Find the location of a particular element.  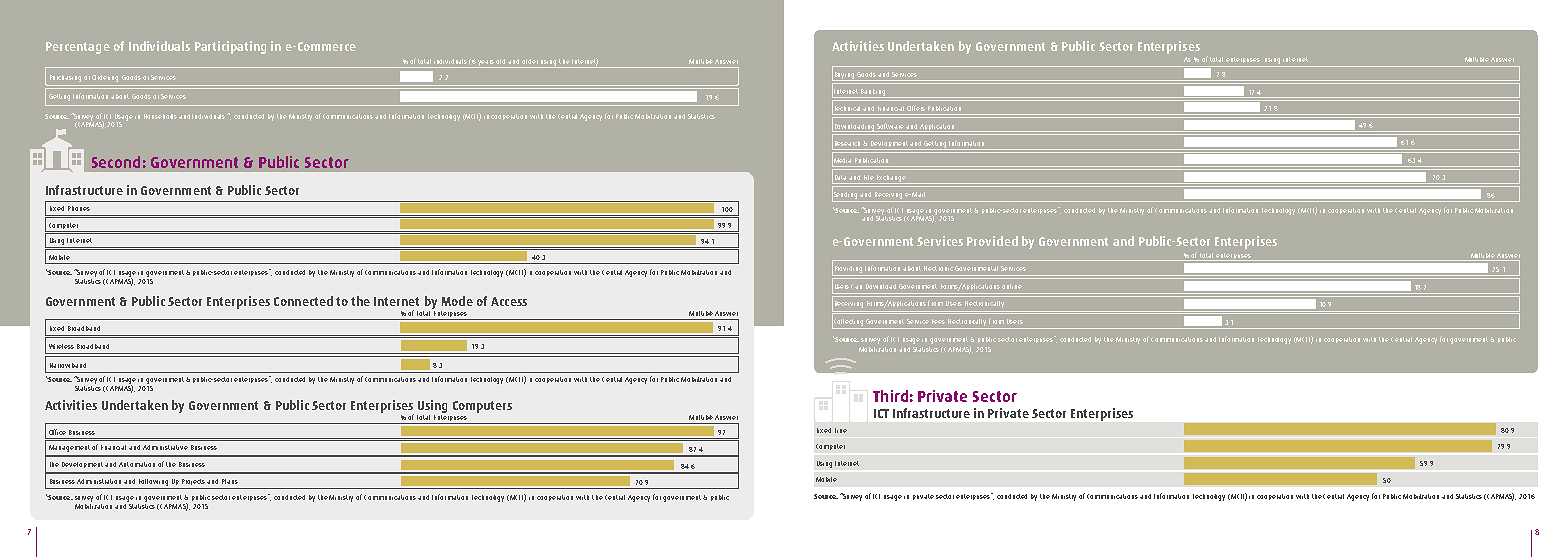

Participating is located at coordinates (230, 47).
